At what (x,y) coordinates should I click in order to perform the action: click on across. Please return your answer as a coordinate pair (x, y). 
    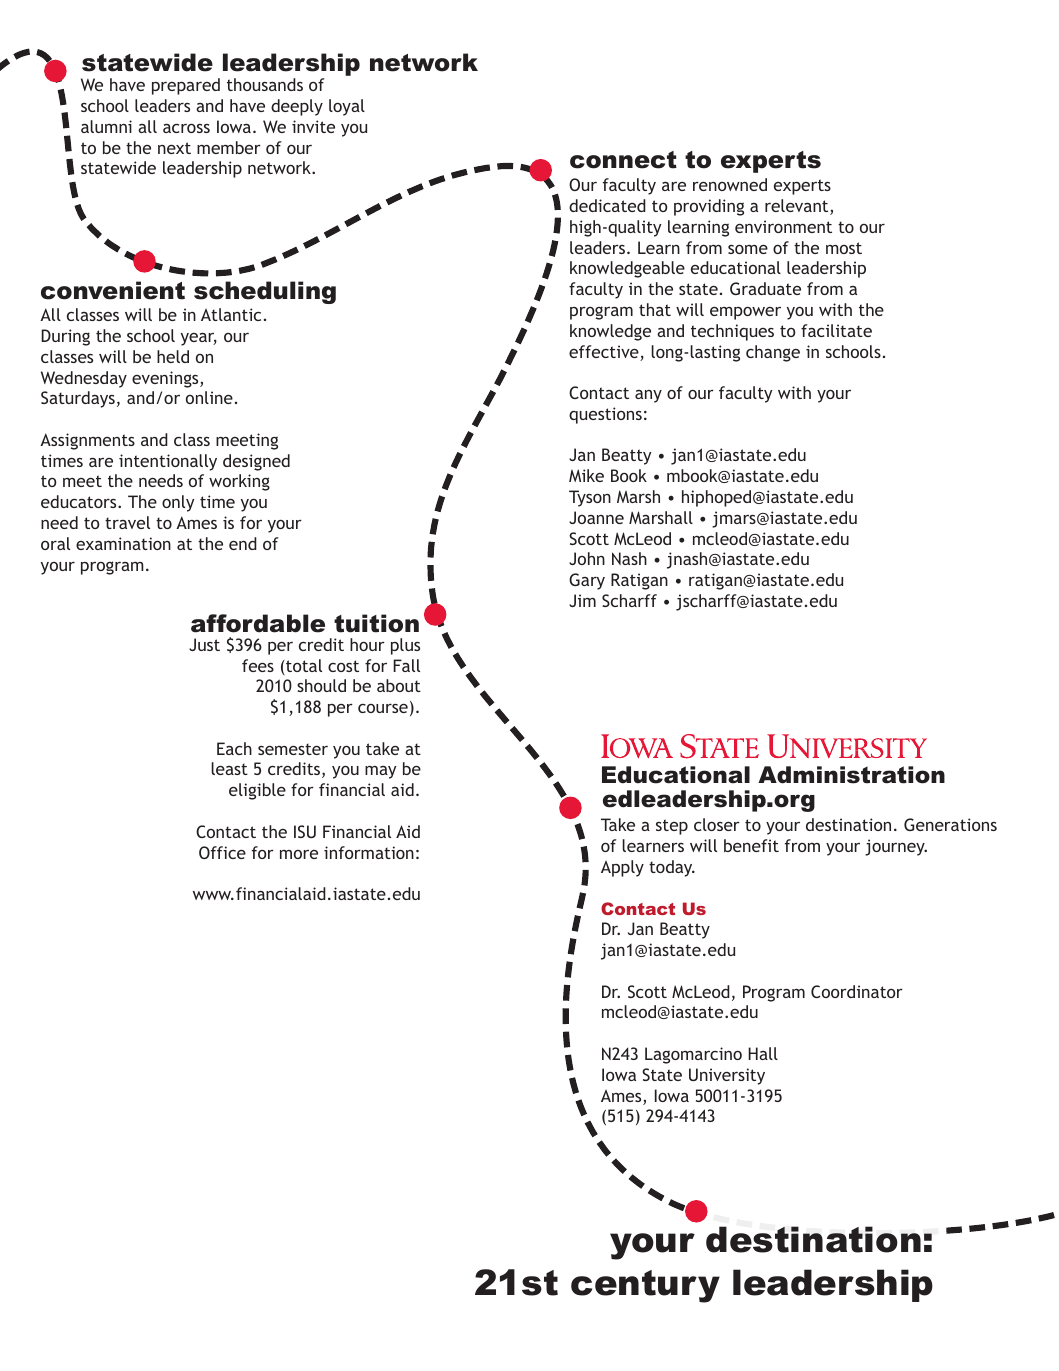
    Looking at the image, I should click on (186, 128).
